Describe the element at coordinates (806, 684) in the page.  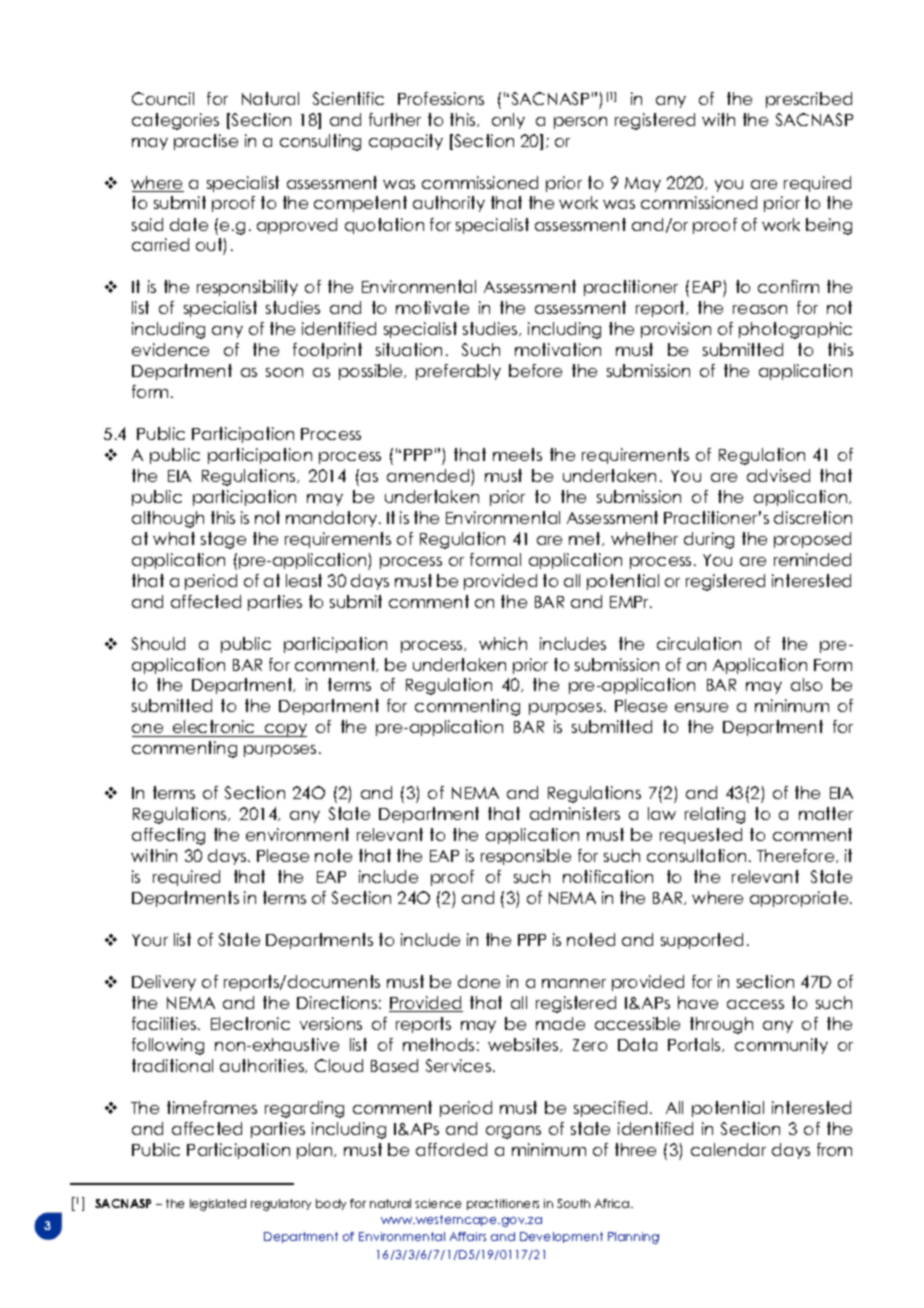
I see `also` at that location.
